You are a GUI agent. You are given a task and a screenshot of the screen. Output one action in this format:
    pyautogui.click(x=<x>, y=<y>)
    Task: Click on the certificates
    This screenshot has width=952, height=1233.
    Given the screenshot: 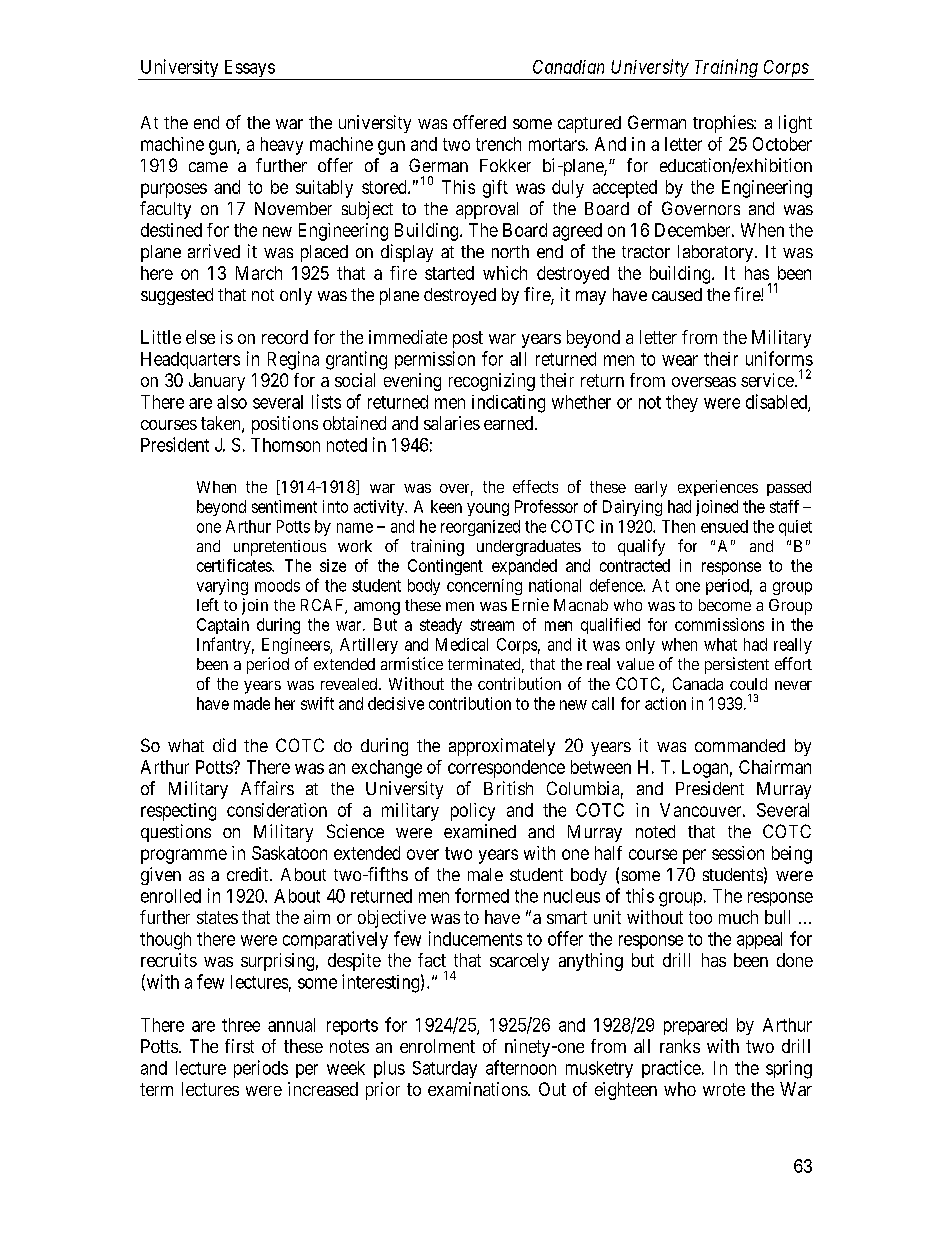 What is the action you would take?
    pyautogui.click(x=235, y=565)
